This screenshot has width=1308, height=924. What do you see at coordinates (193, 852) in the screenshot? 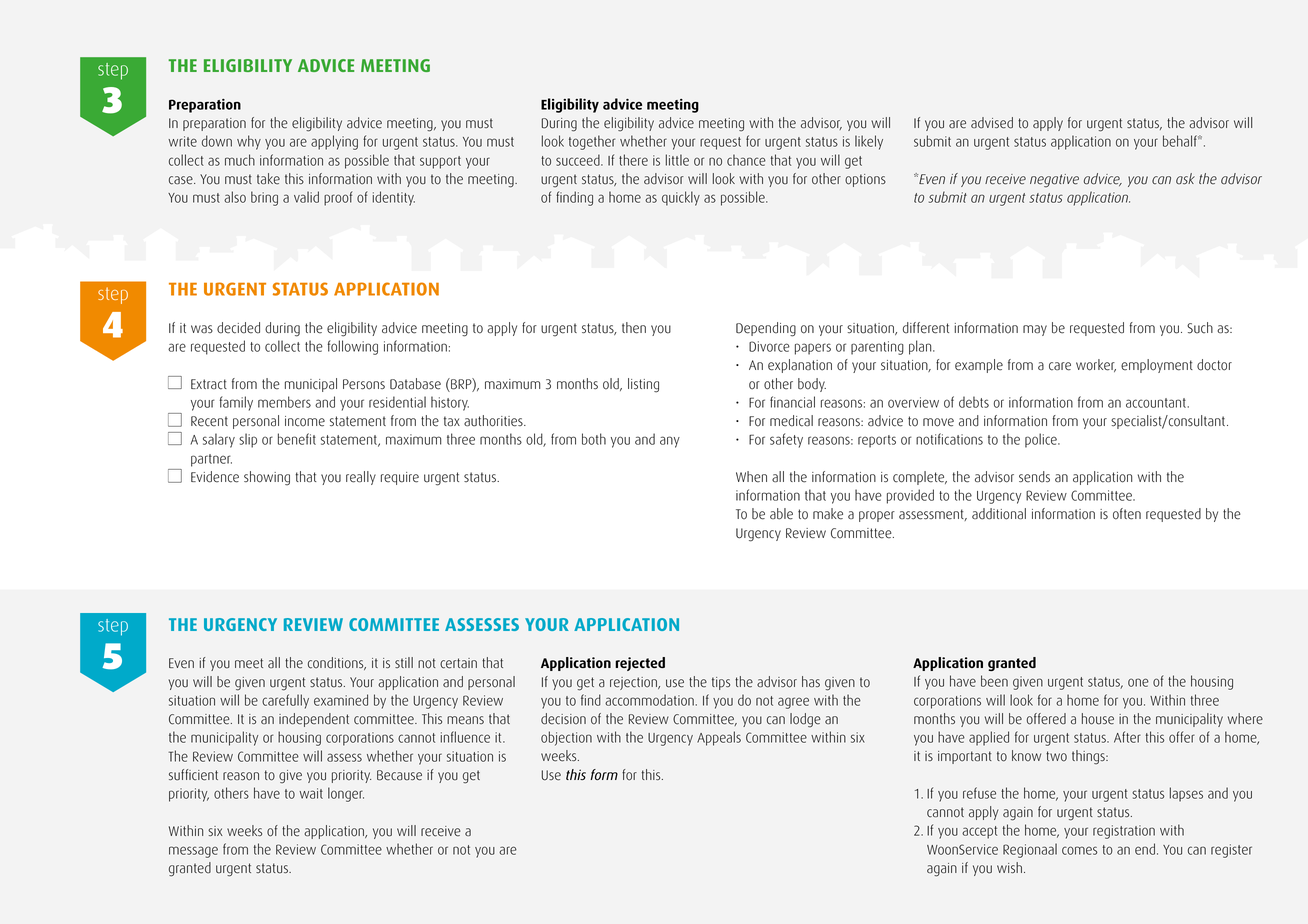
I see `message` at bounding box center [193, 852].
